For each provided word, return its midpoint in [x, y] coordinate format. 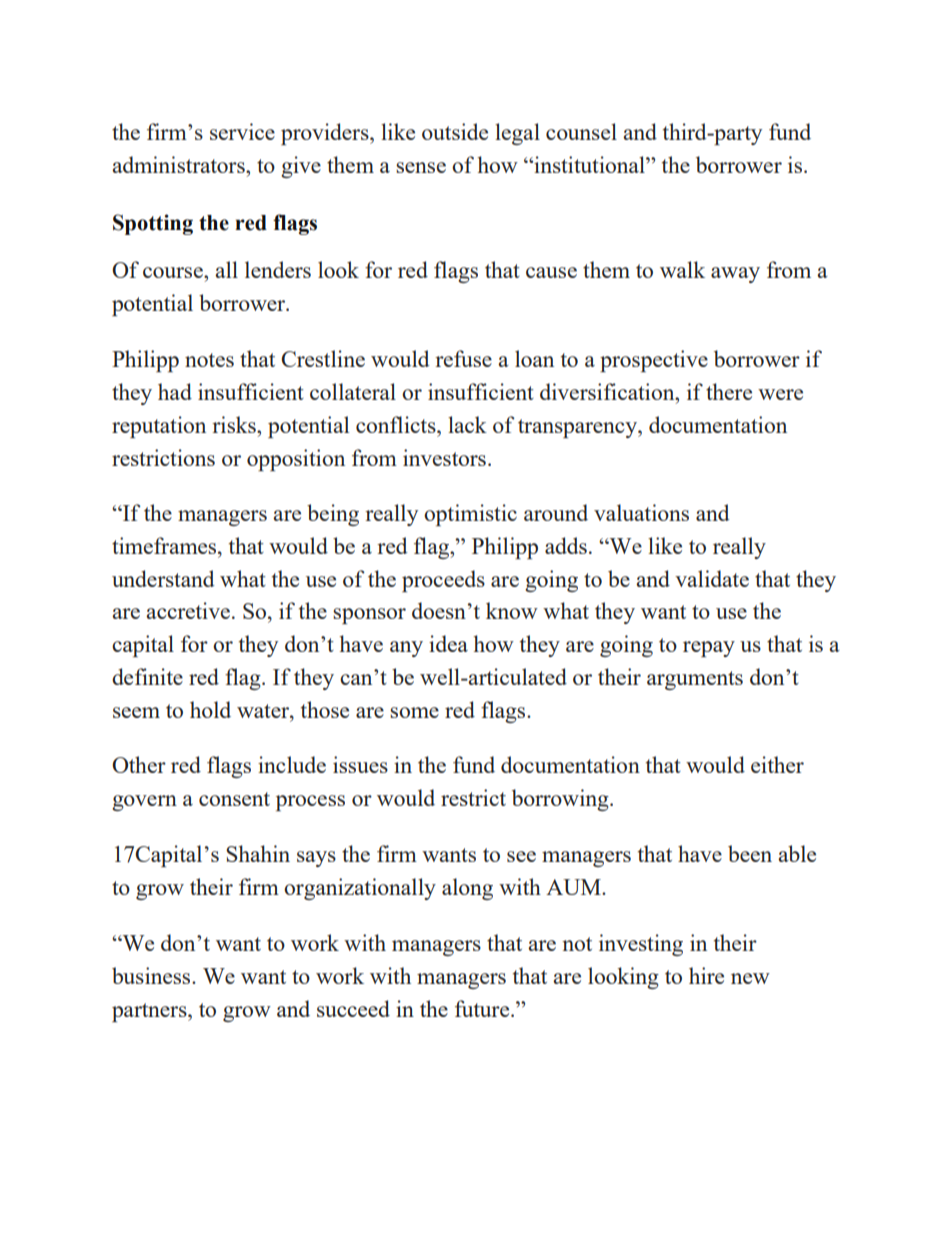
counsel [581, 131]
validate [712, 578]
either [777, 764]
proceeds [443, 581]
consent [234, 799]
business [152, 975]
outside [455, 131]
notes [209, 360]
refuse [463, 358]
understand [163, 578]
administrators [179, 164]
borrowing [561, 800]
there [729, 391]
